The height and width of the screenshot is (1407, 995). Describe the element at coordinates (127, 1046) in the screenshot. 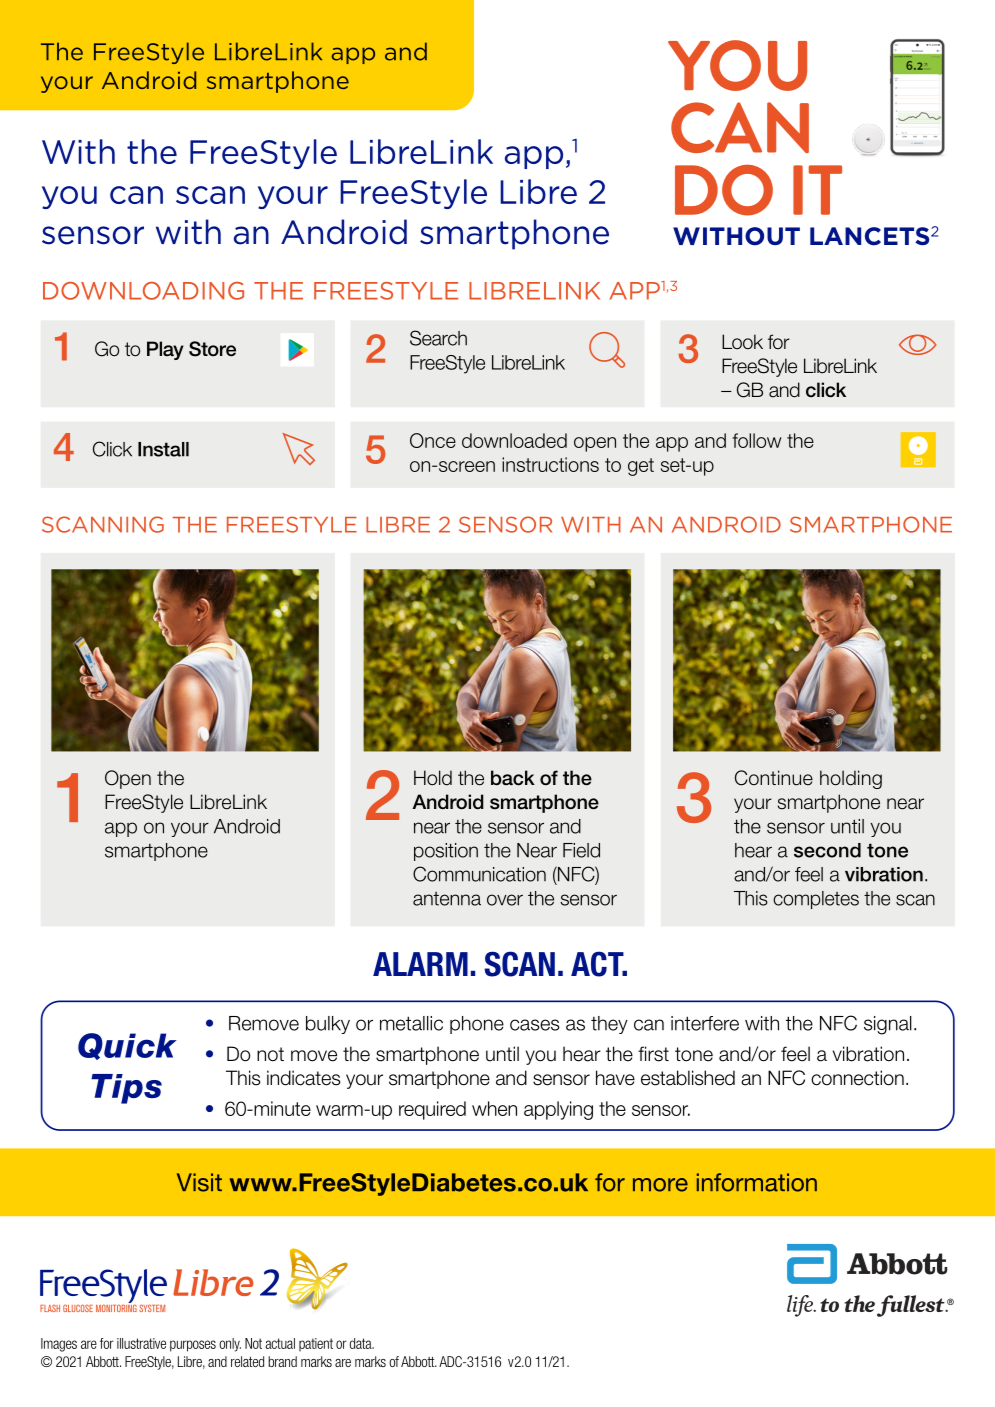

I see `Quick` at that location.
